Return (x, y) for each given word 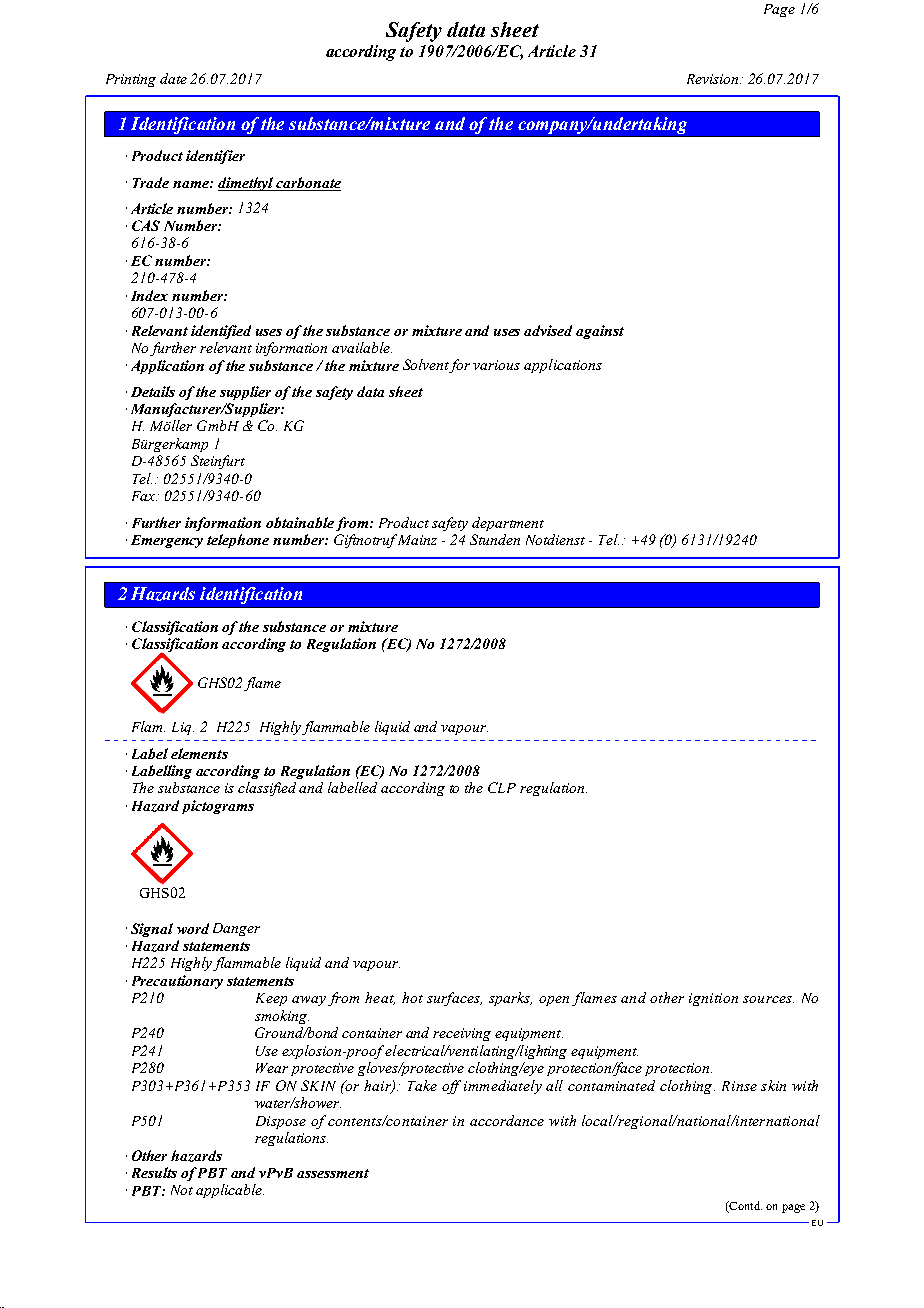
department (508, 524)
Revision (714, 79)
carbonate (308, 182)
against (600, 332)
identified (221, 332)
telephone (238, 541)
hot (412, 997)
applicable (230, 1191)
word (193, 928)
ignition (713, 999)
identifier (215, 157)
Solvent (426, 366)
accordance (507, 1120)
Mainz (416, 539)
